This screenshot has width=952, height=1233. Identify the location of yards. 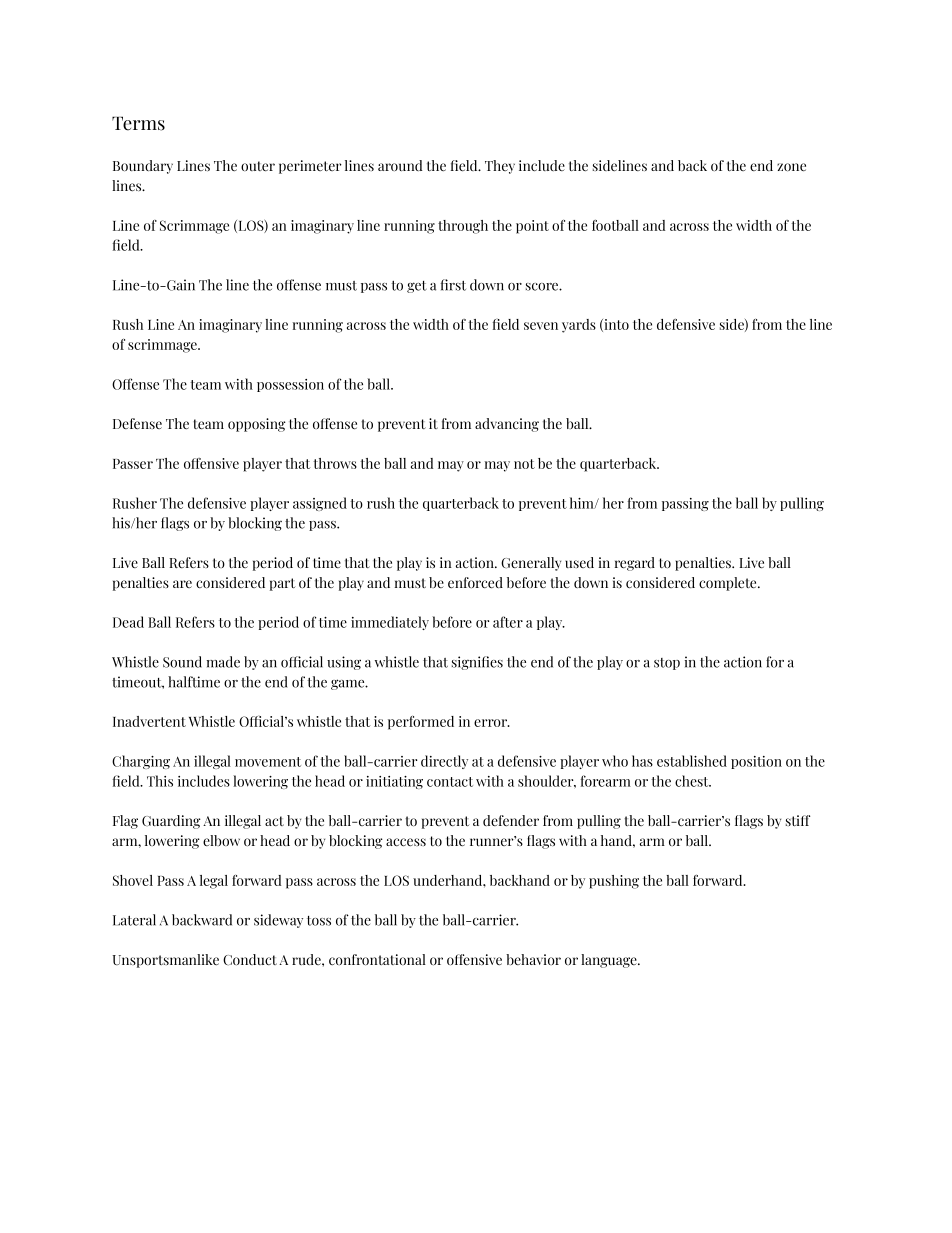
(579, 326).
